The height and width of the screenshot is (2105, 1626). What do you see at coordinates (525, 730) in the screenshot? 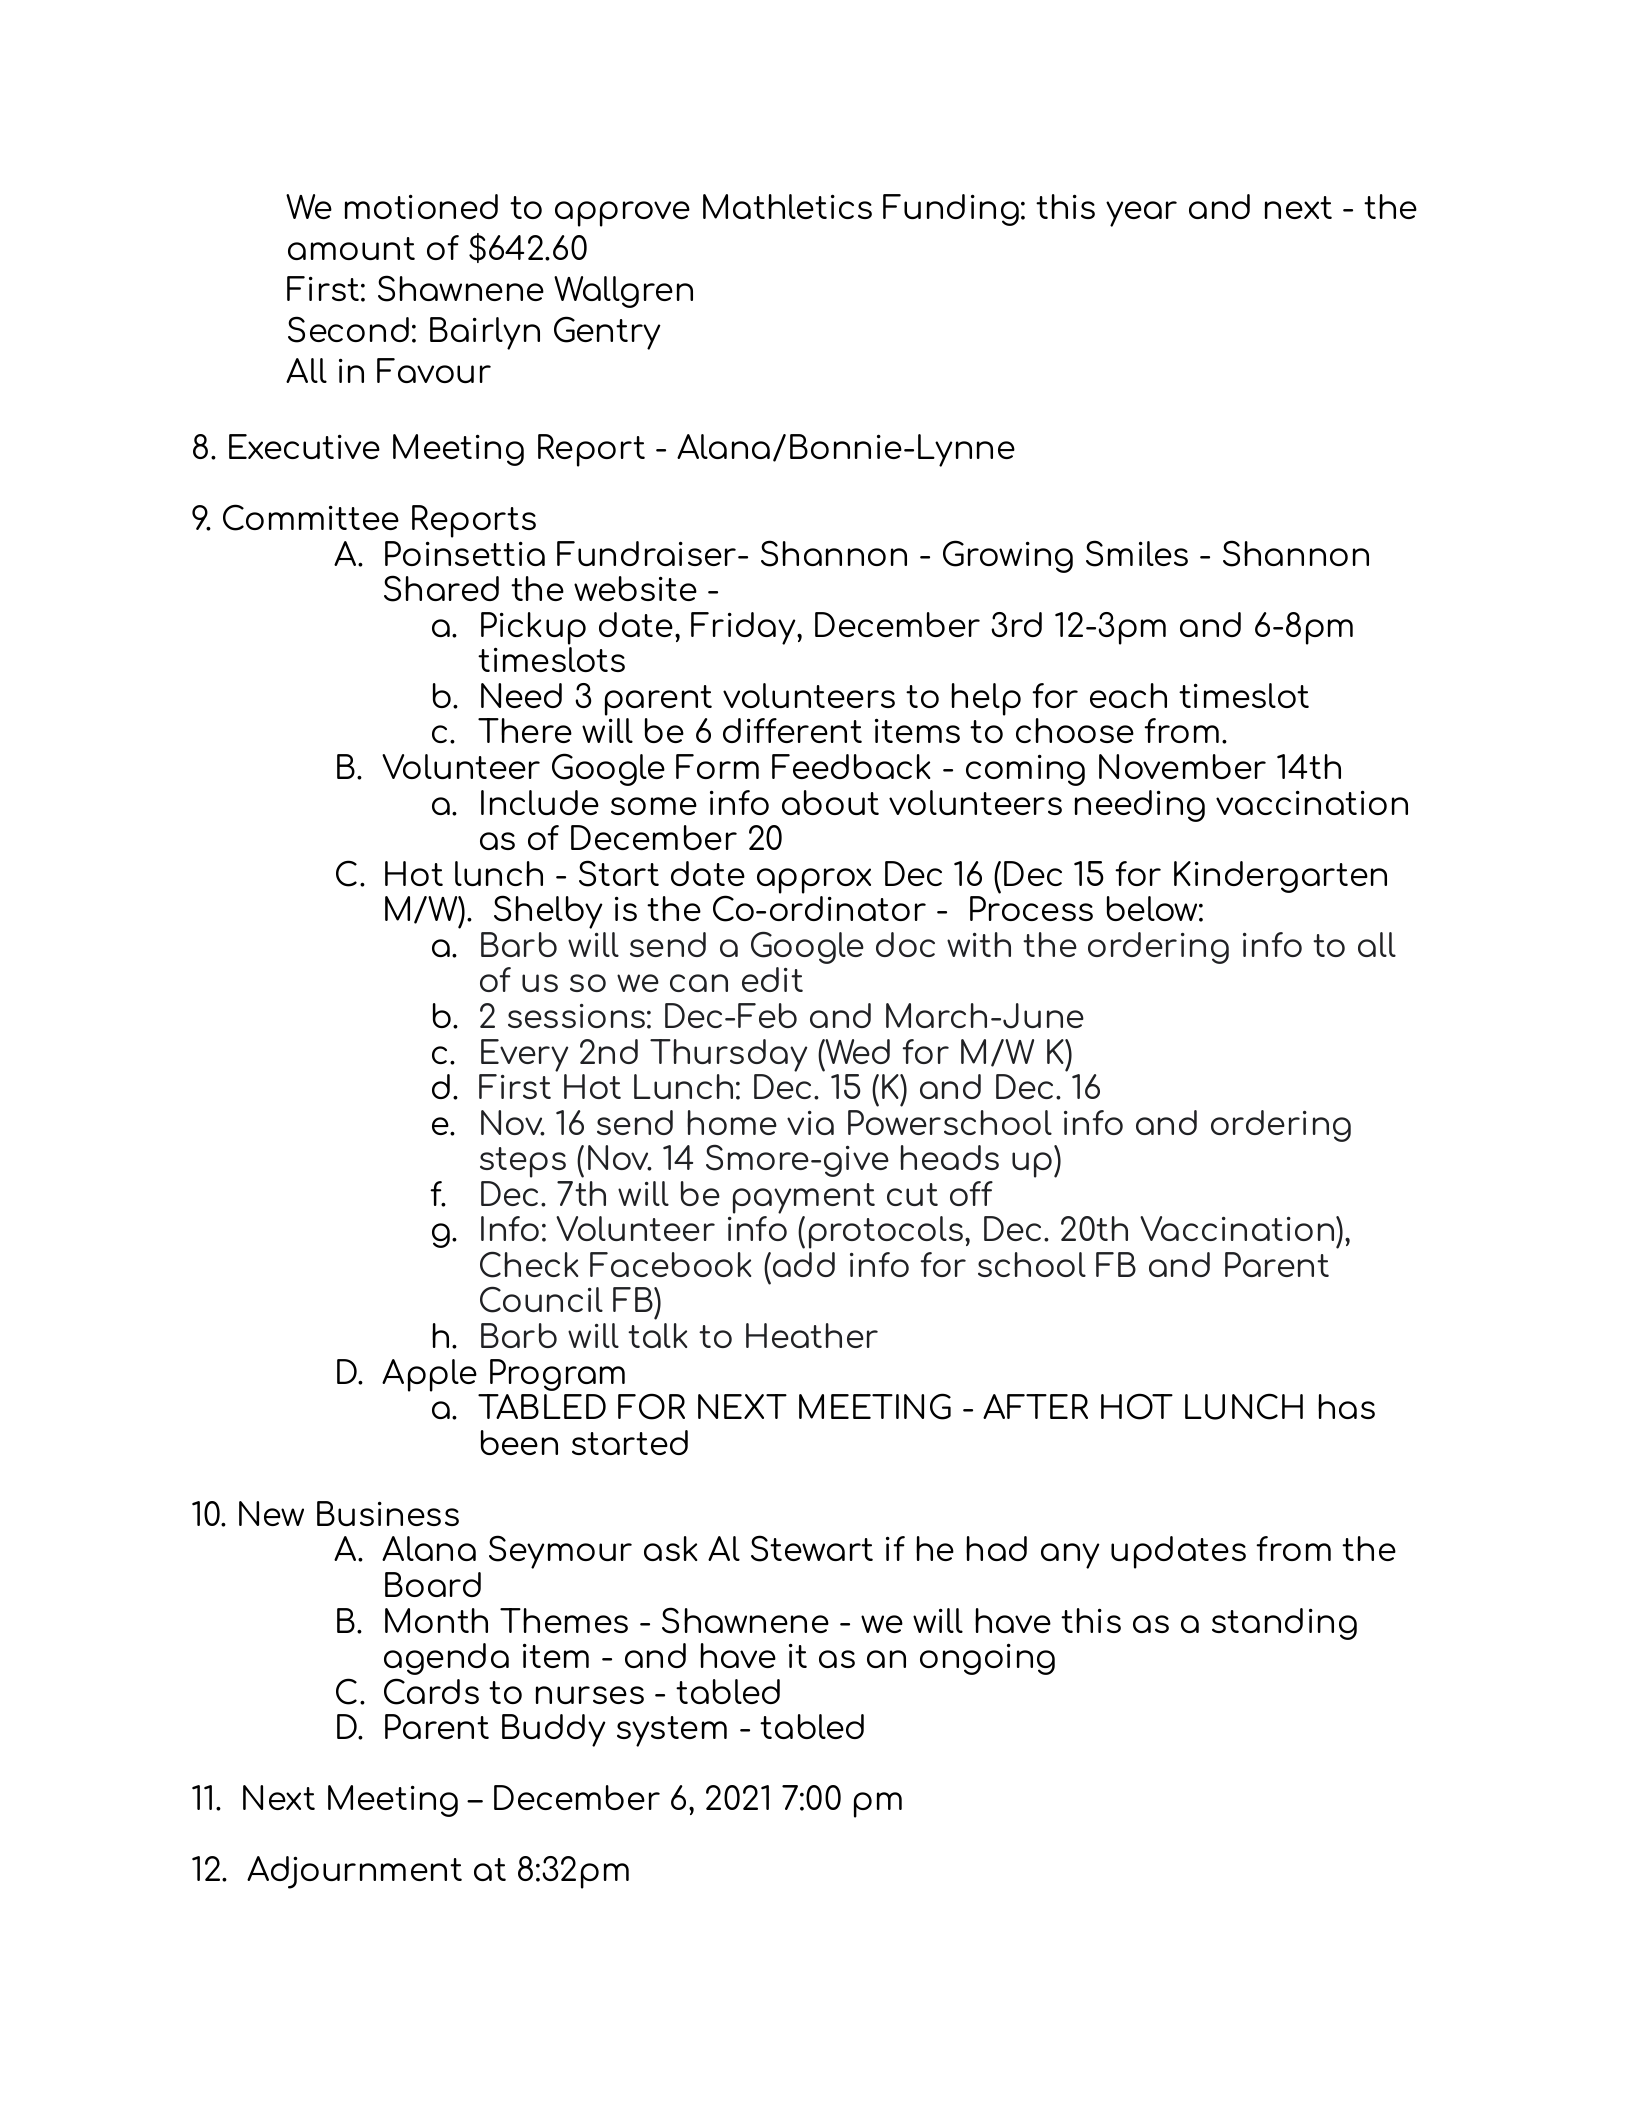
I see `There` at bounding box center [525, 730].
